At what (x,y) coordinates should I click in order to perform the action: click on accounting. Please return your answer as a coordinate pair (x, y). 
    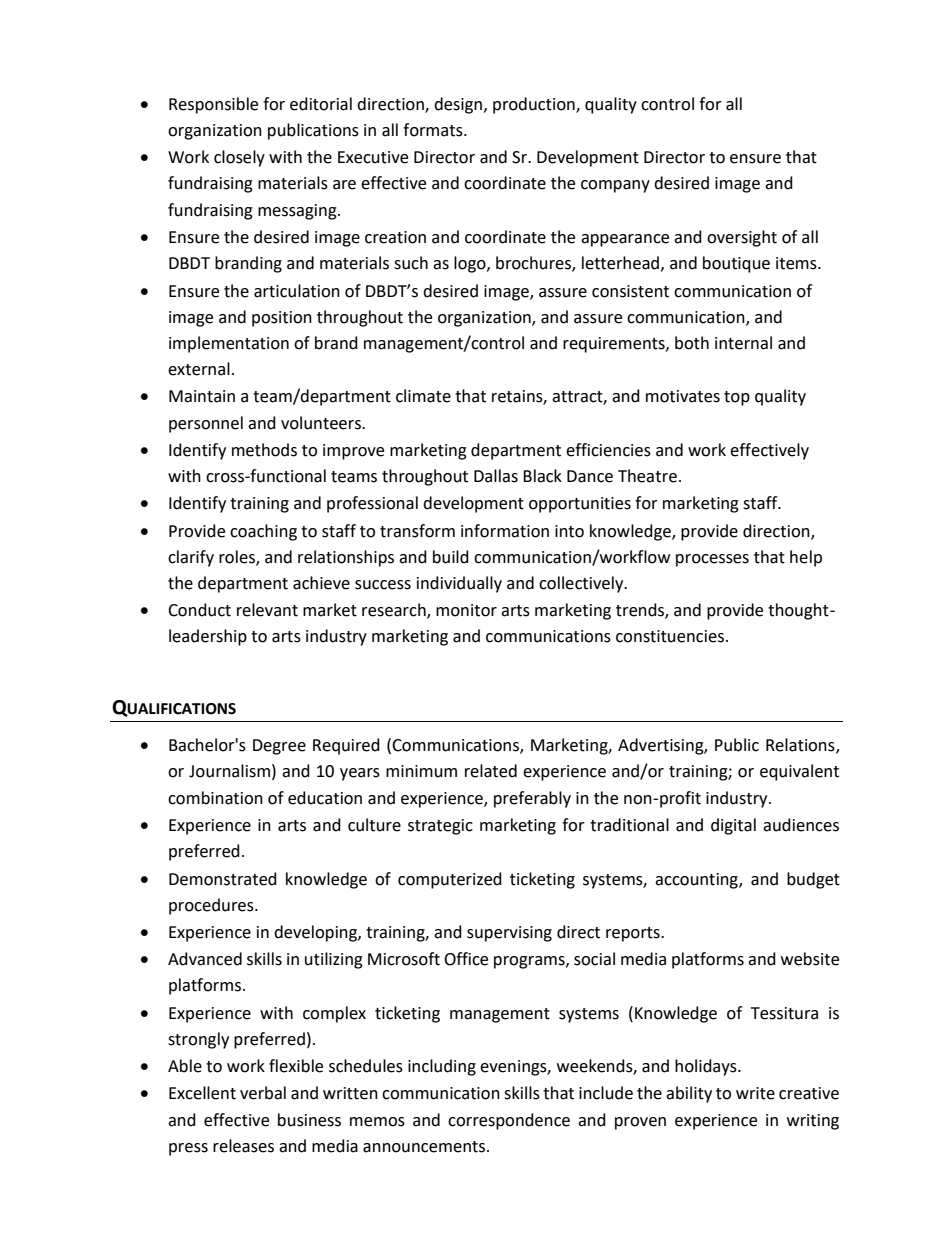
    Looking at the image, I should click on (697, 881).
